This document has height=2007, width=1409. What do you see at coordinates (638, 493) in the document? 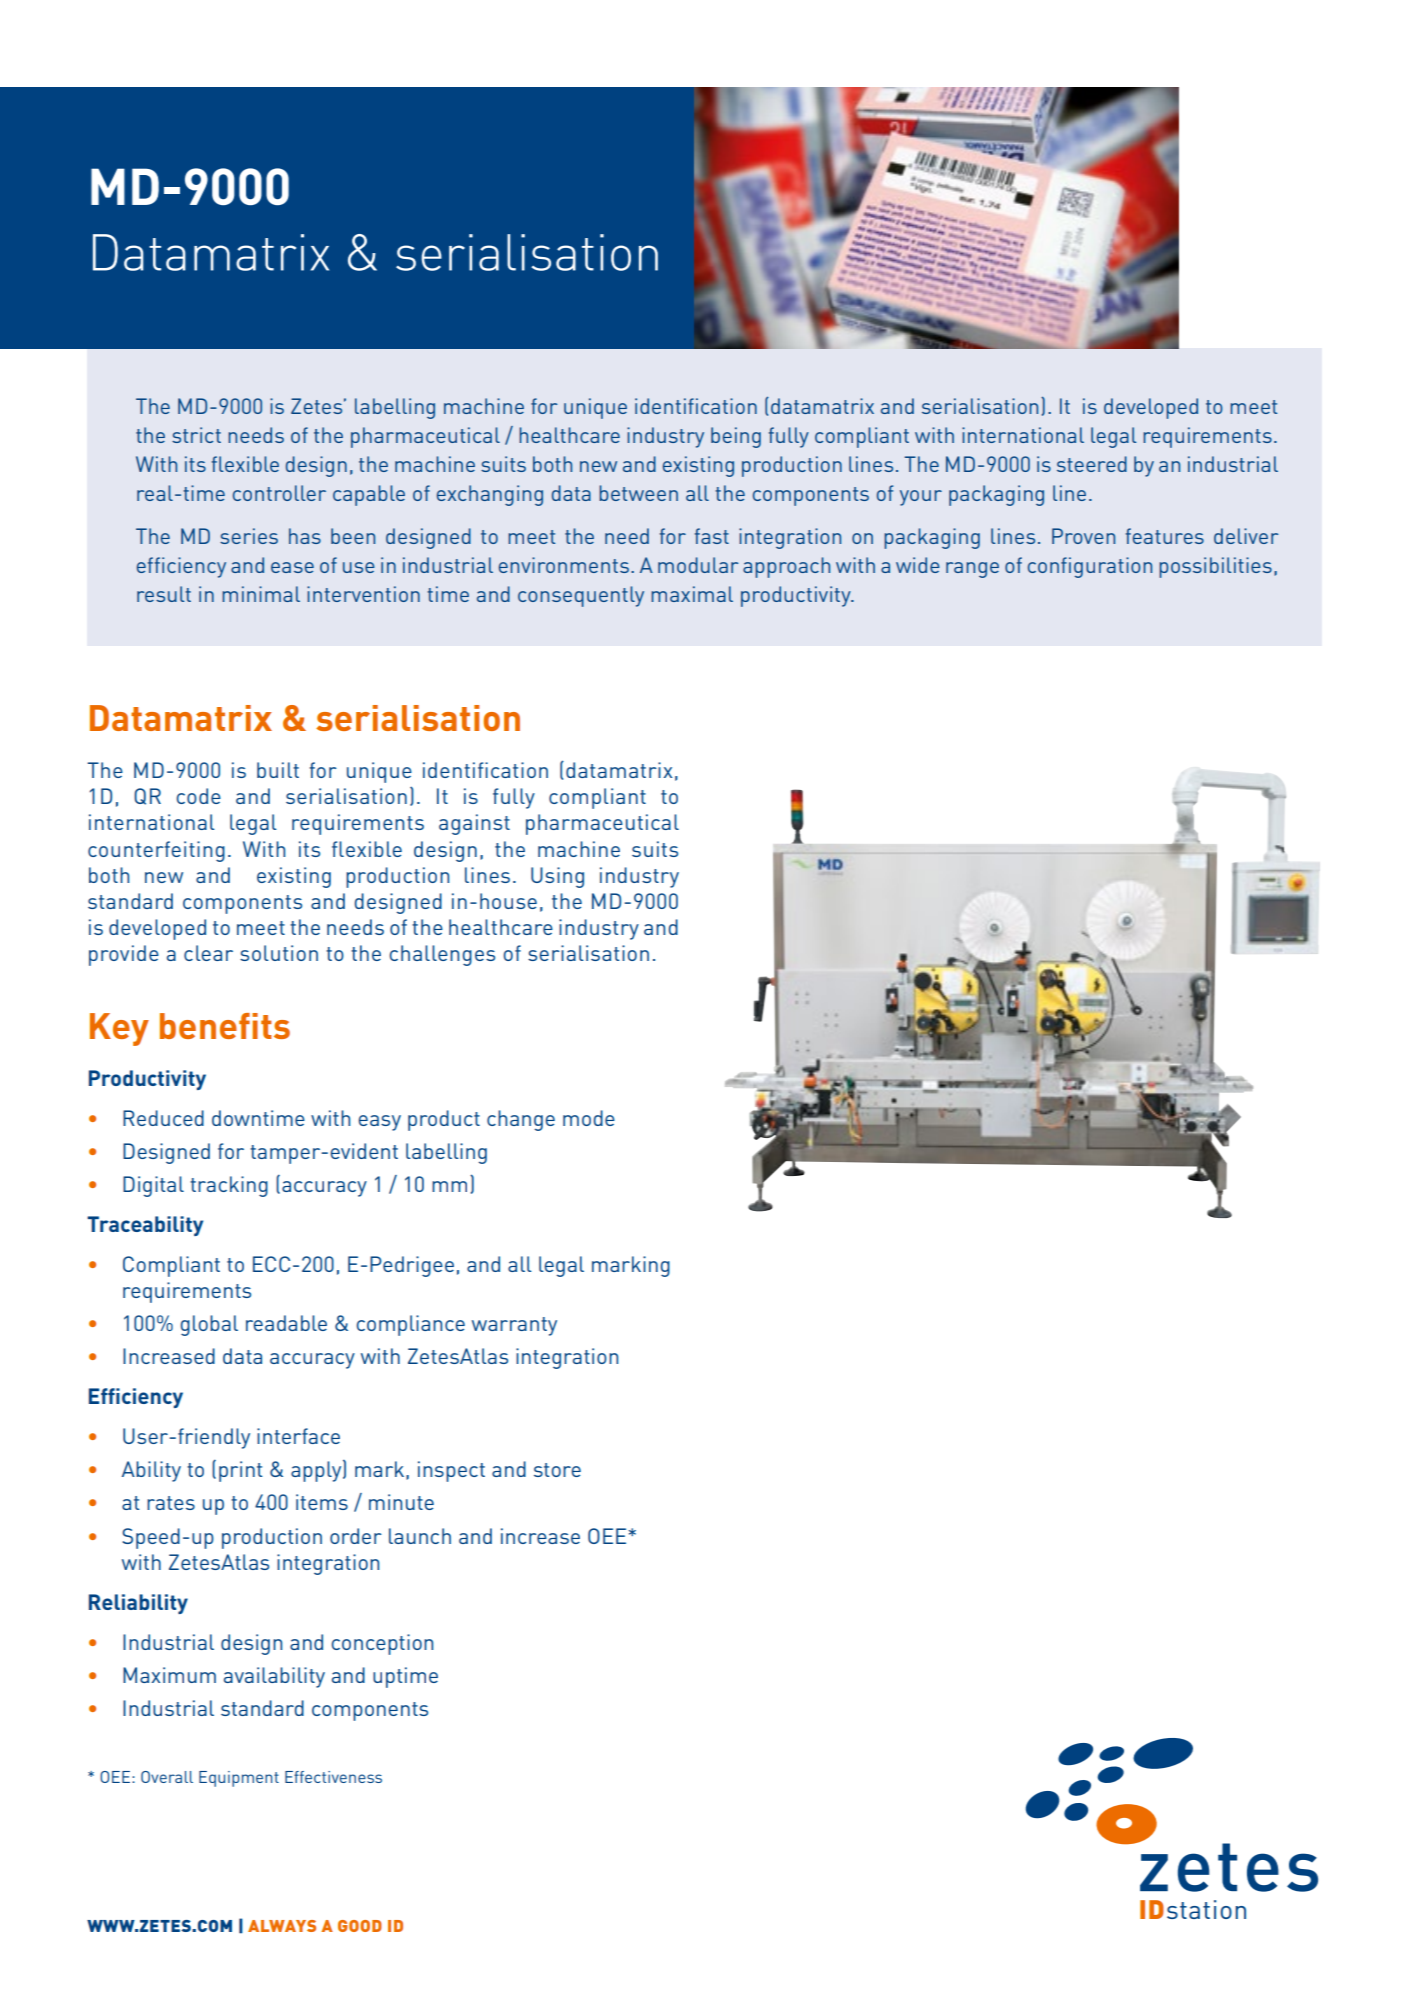
I see `between` at bounding box center [638, 493].
